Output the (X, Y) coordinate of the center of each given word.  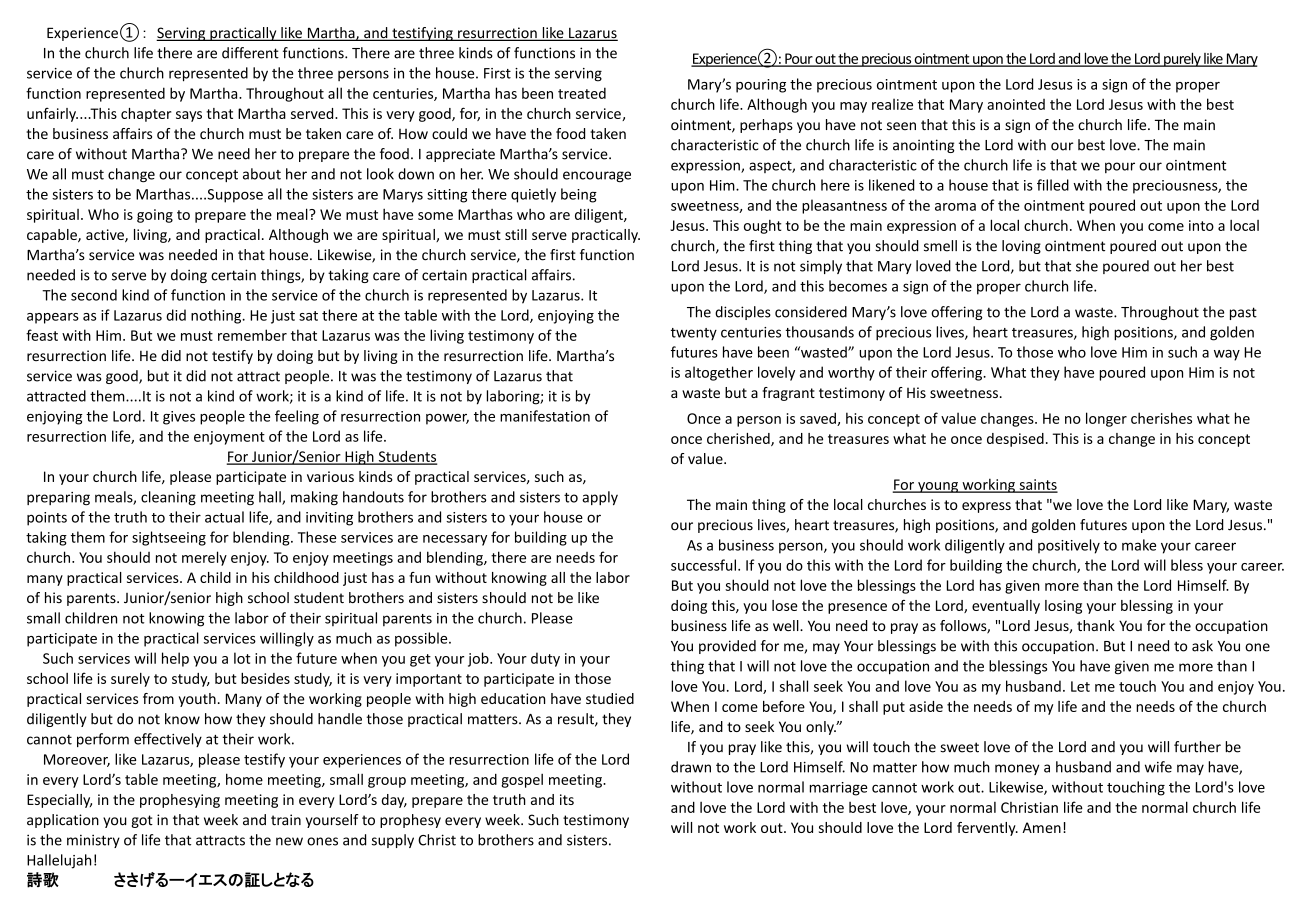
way (1227, 355)
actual (224, 517)
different (250, 53)
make (1139, 545)
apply (600, 498)
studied (610, 698)
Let (1080, 686)
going (155, 216)
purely (1182, 59)
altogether (719, 373)
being (579, 195)
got (142, 821)
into (1201, 225)
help (175, 659)
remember (252, 335)
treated (582, 93)
